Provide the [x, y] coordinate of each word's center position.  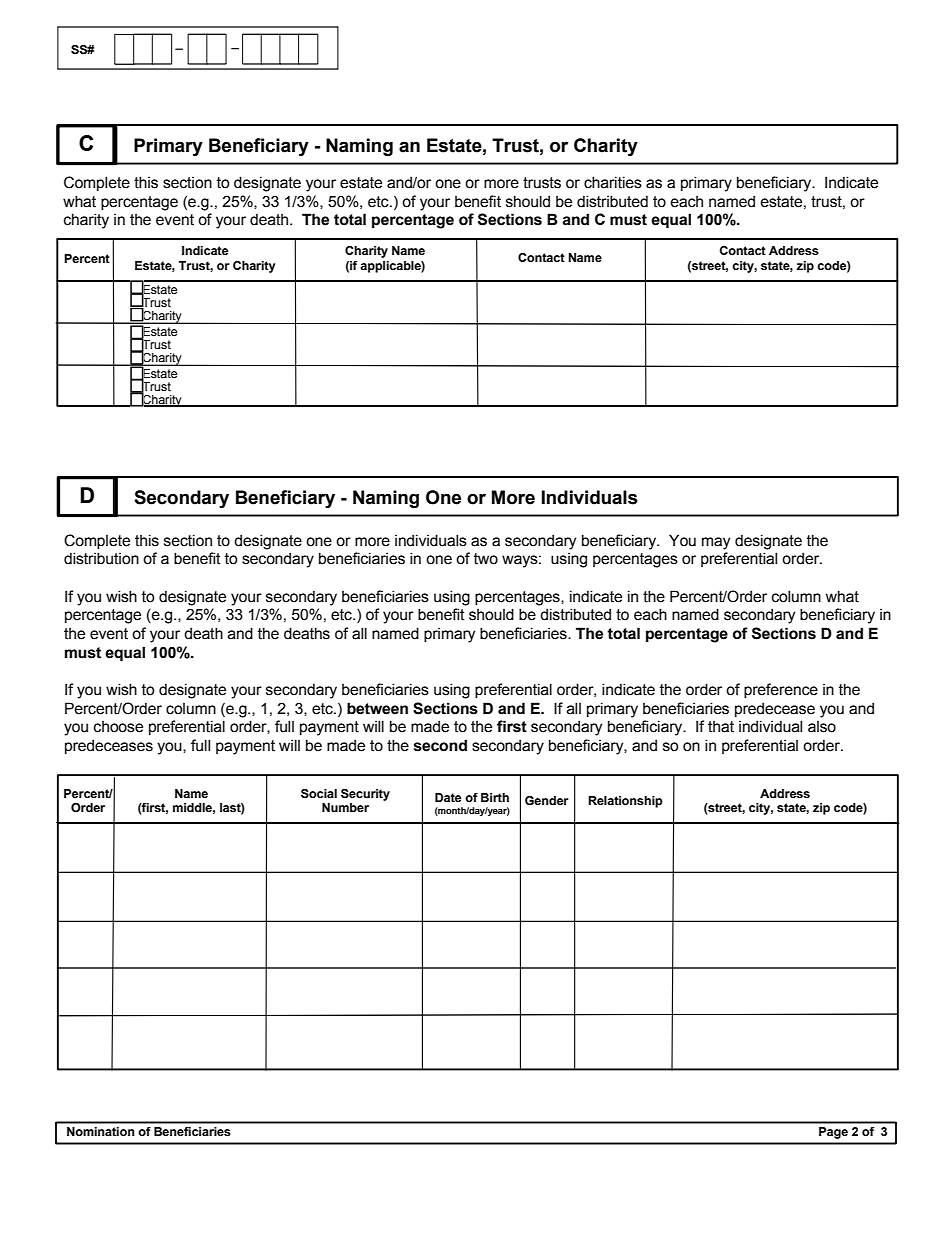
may [716, 543]
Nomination [101, 1131]
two [486, 559]
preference [781, 690]
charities [613, 182]
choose [118, 727]
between [377, 708]
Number [345, 807]
